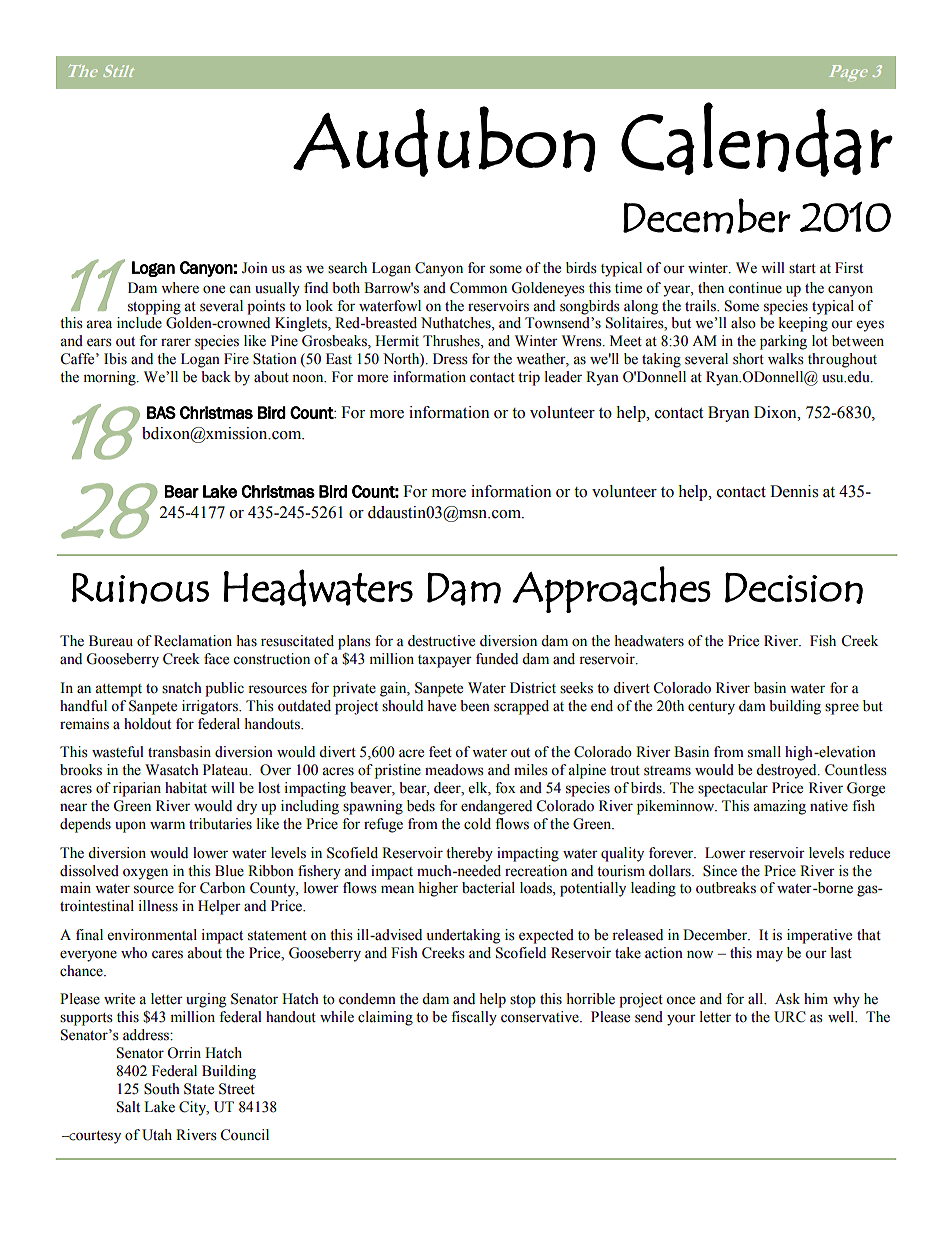  What do you see at coordinates (255, 268) in the screenshot?
I see `Join` at bounding box center [255, 268].
